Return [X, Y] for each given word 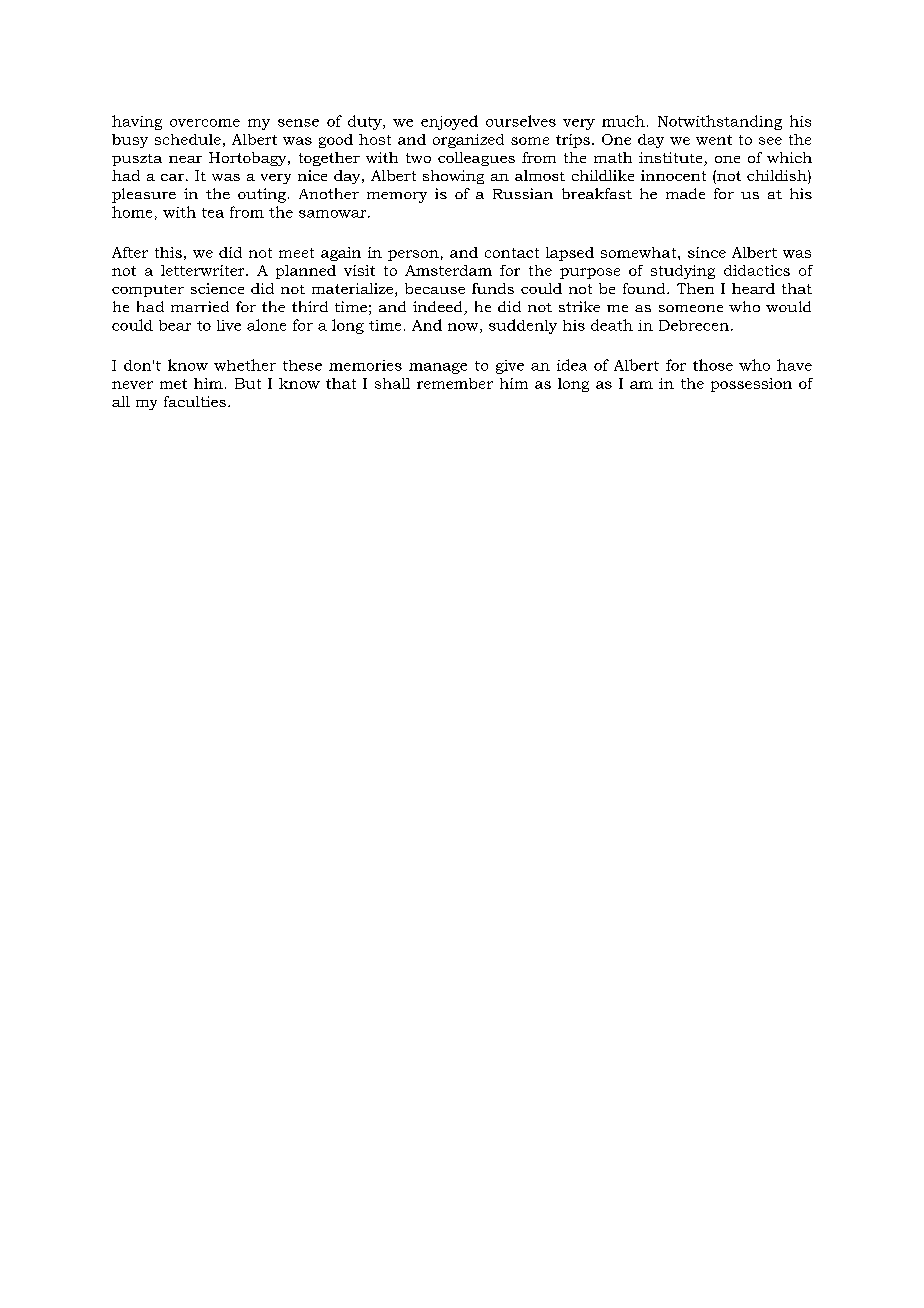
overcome [205, 123]
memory [397, 197]
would [788, 306]
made [685, 193]
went [714, 140]
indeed [439, 308]
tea [213, 213]
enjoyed [449, 122]
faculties [195, 401]
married [200, 306]
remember [455, 383]
